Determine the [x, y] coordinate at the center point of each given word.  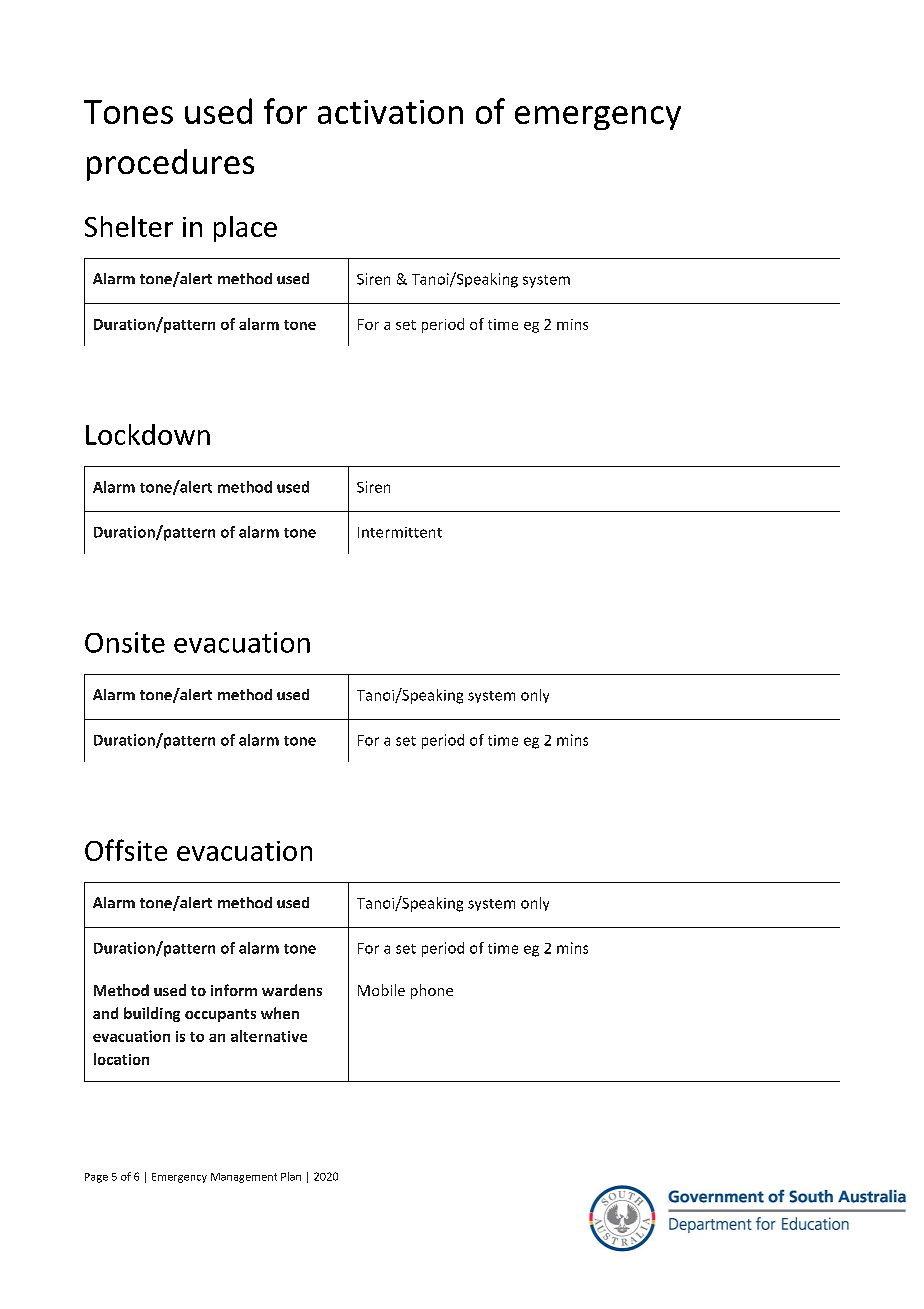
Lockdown [148, 434]
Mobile [381, 990]
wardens [292, 990]
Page [96, 1178]
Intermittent [400, 532]
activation [390, 112]
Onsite [125, 642]
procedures [170, 165]
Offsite [126, 850]
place [245, 229]
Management [244, 1178]
